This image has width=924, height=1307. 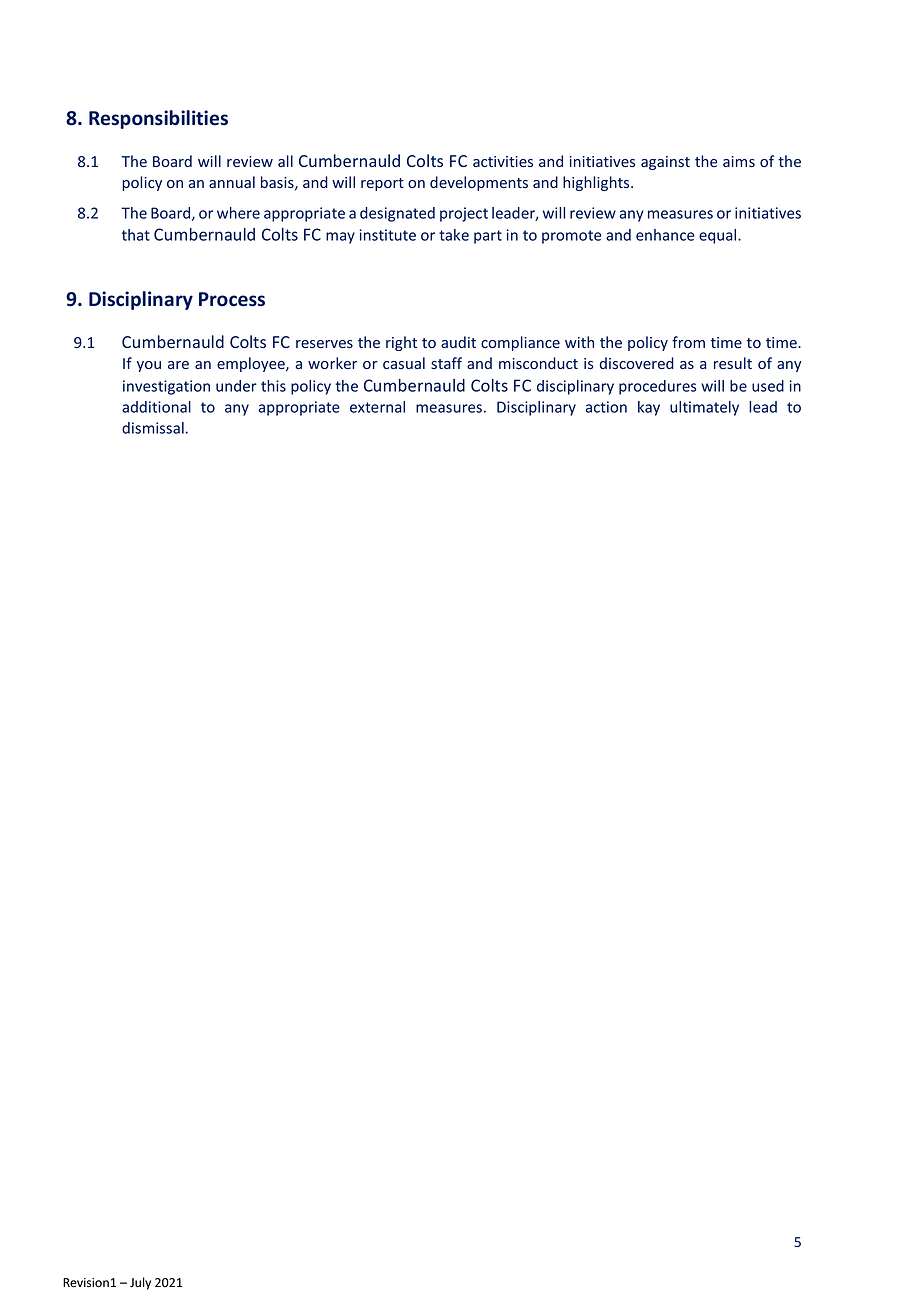 I want to click on ultimately, so click(x=704, y=408).
